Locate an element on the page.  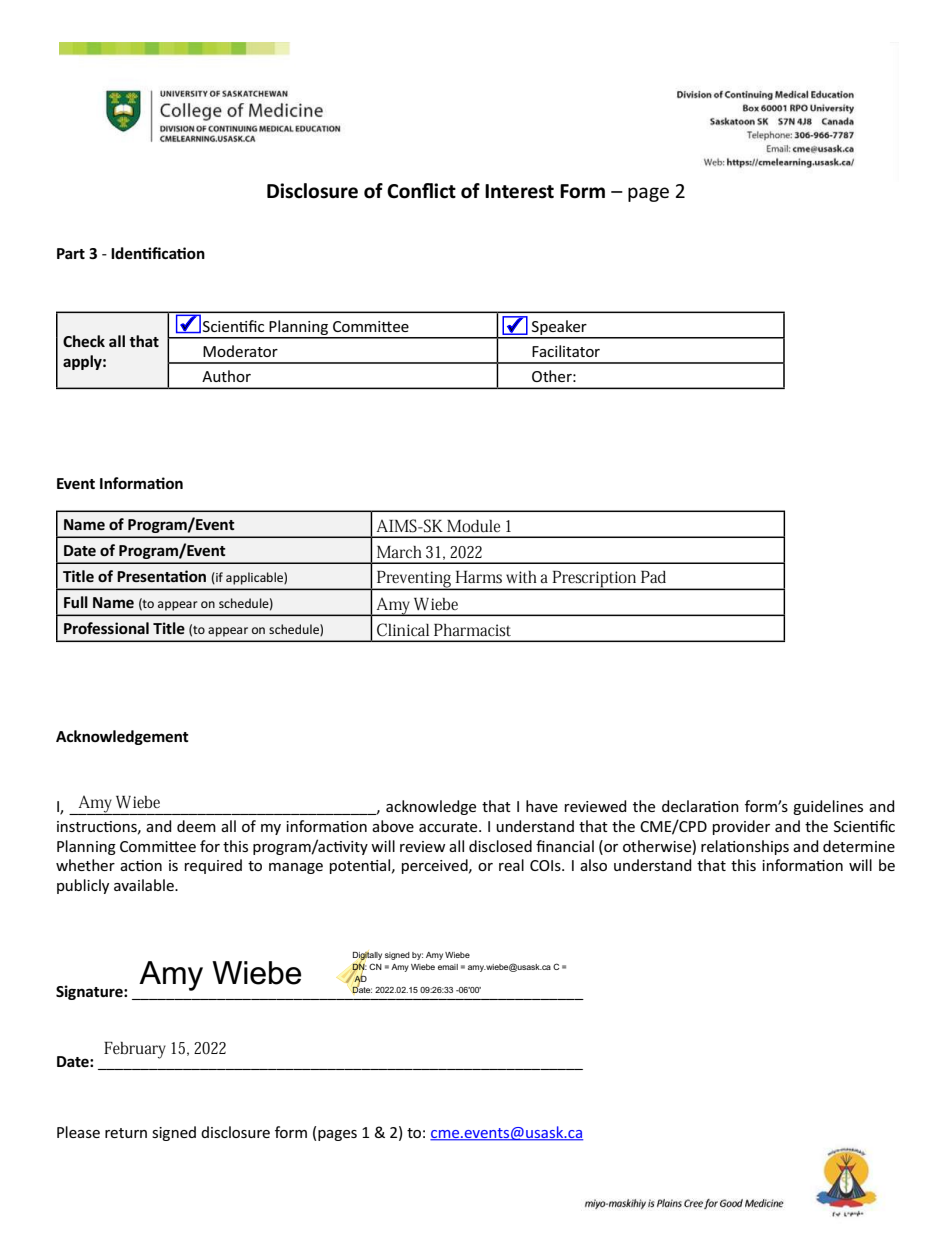
rela is located at coordinates (714, 846).
